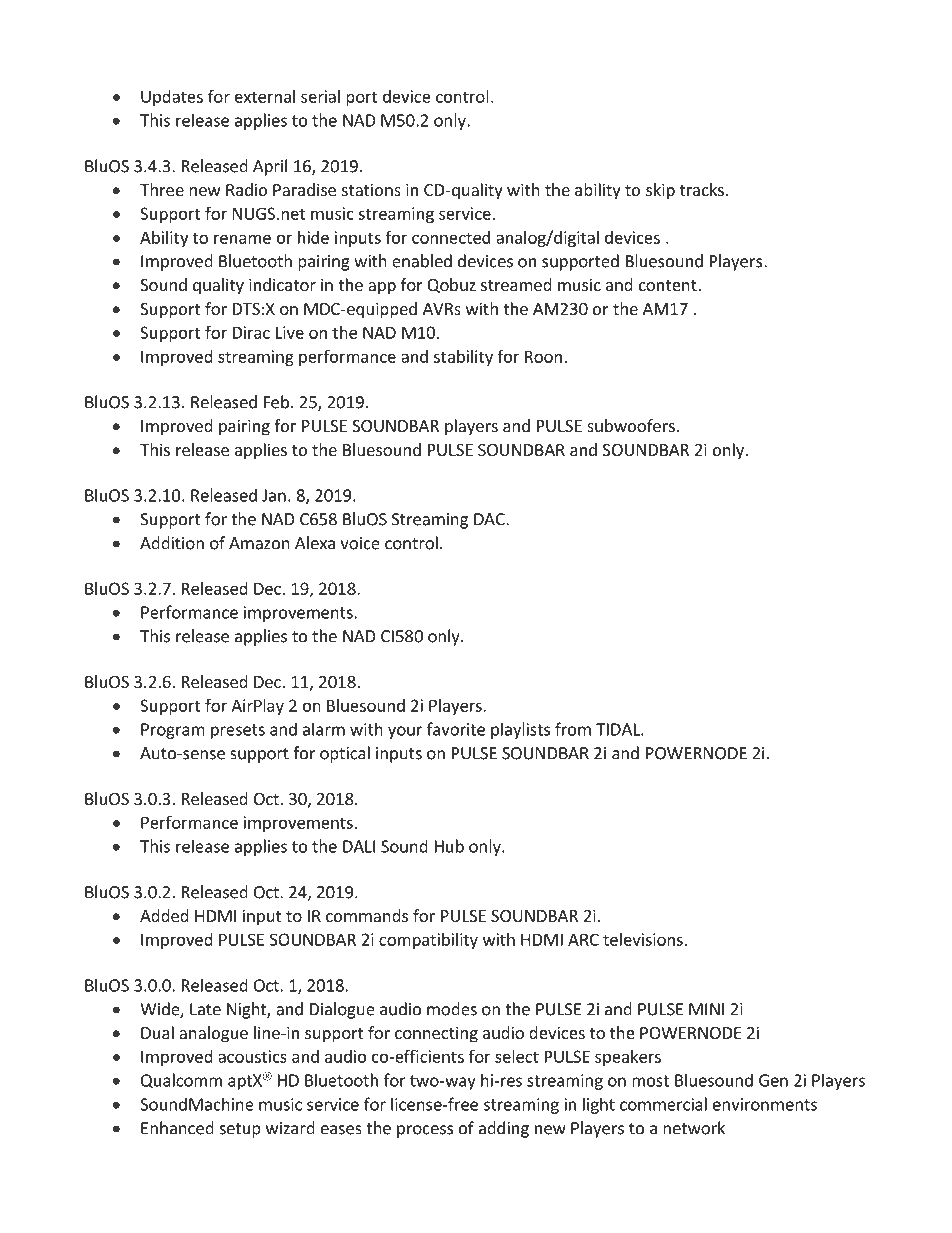 The width and height of the screenshot is (952, 1233). I want to click on adding, so click(504, 1129).
